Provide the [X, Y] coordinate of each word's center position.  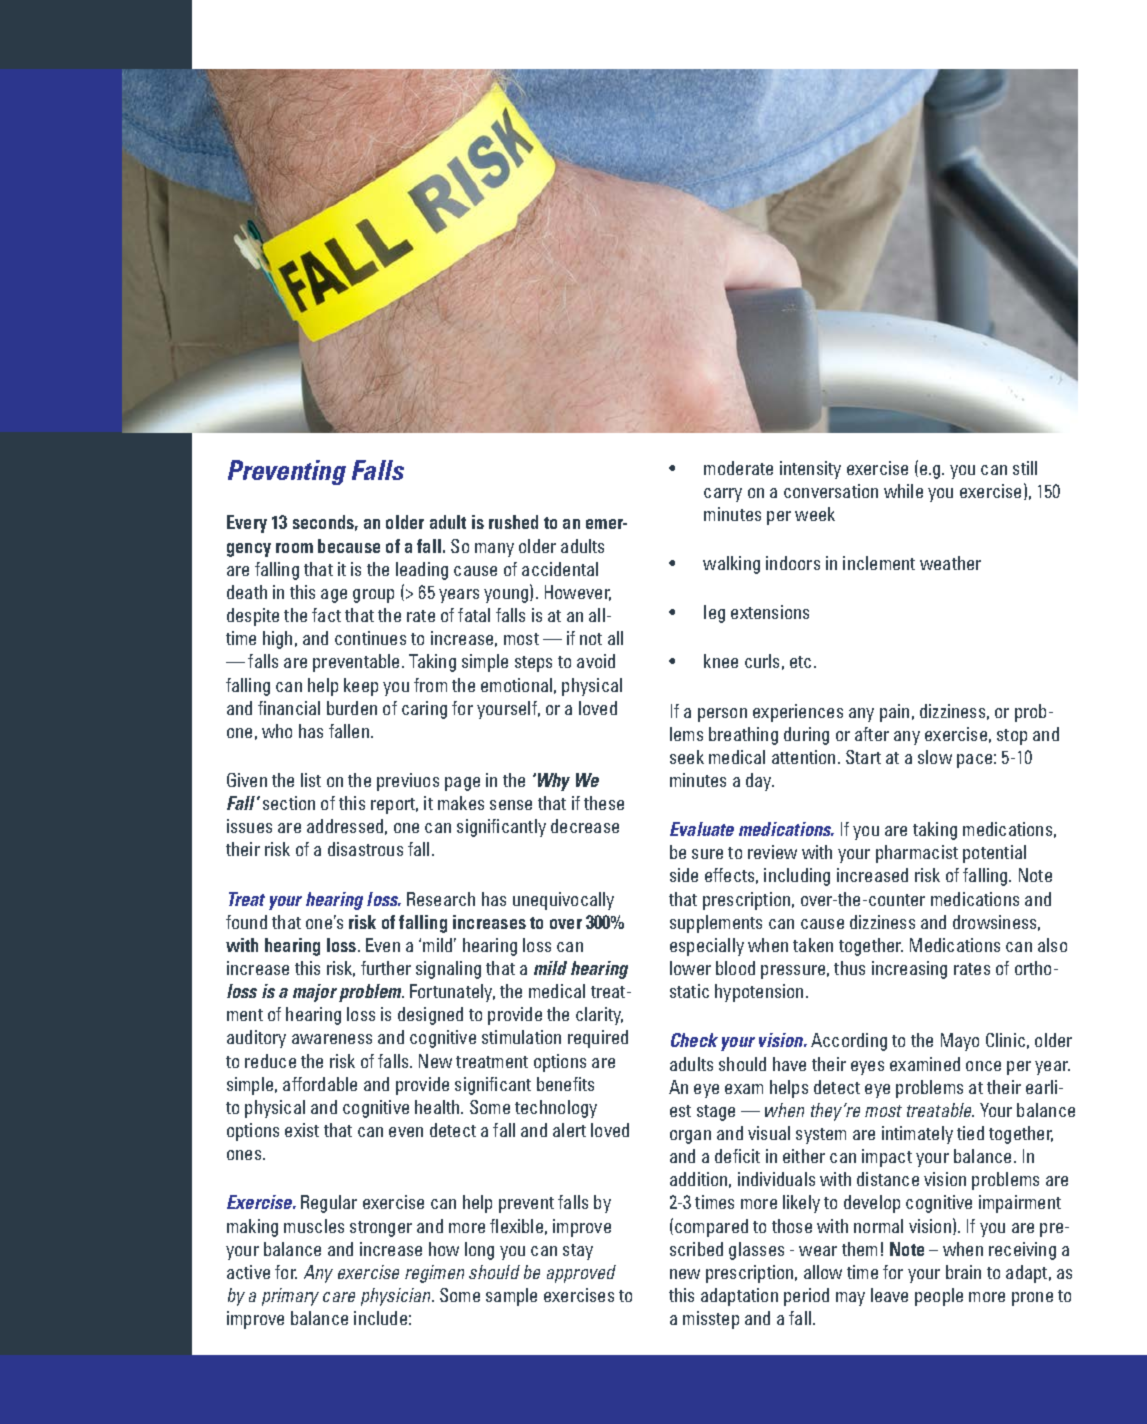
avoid [596, 661]
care [339, 1297]
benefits [565, 1084]
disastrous [365, 849]
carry [723, 495]
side [684, 875]
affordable [320, 1084]
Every [247, 524]
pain [894, 713]
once [983, 1066]
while [903, 491]
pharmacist [917, 854]
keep [361, 687]
